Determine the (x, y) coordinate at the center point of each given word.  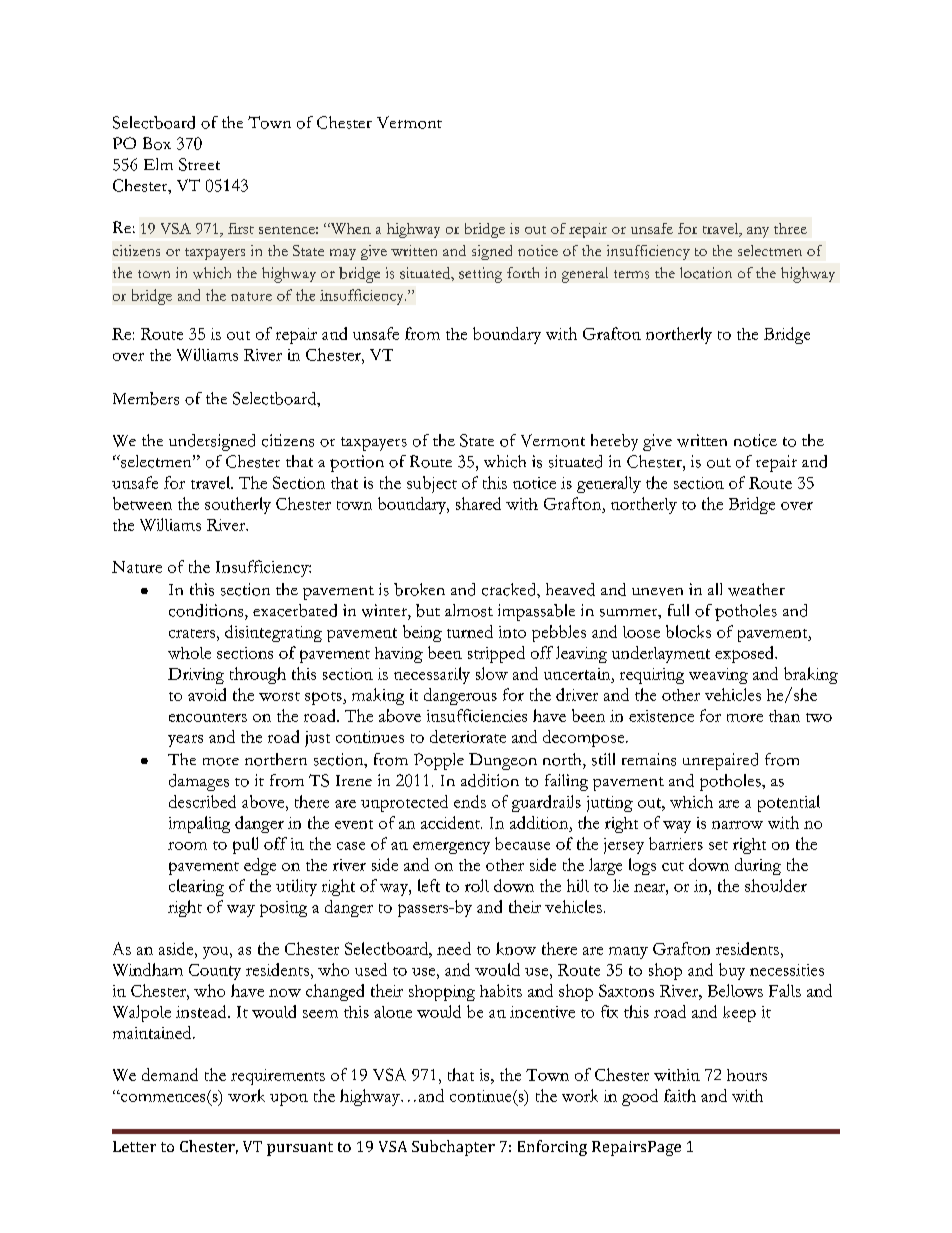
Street (199, 164)
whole (189, 653)
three (790, 228)
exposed (745, 654)
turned (470, 631)
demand (170, 1074)
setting (480, 275)
